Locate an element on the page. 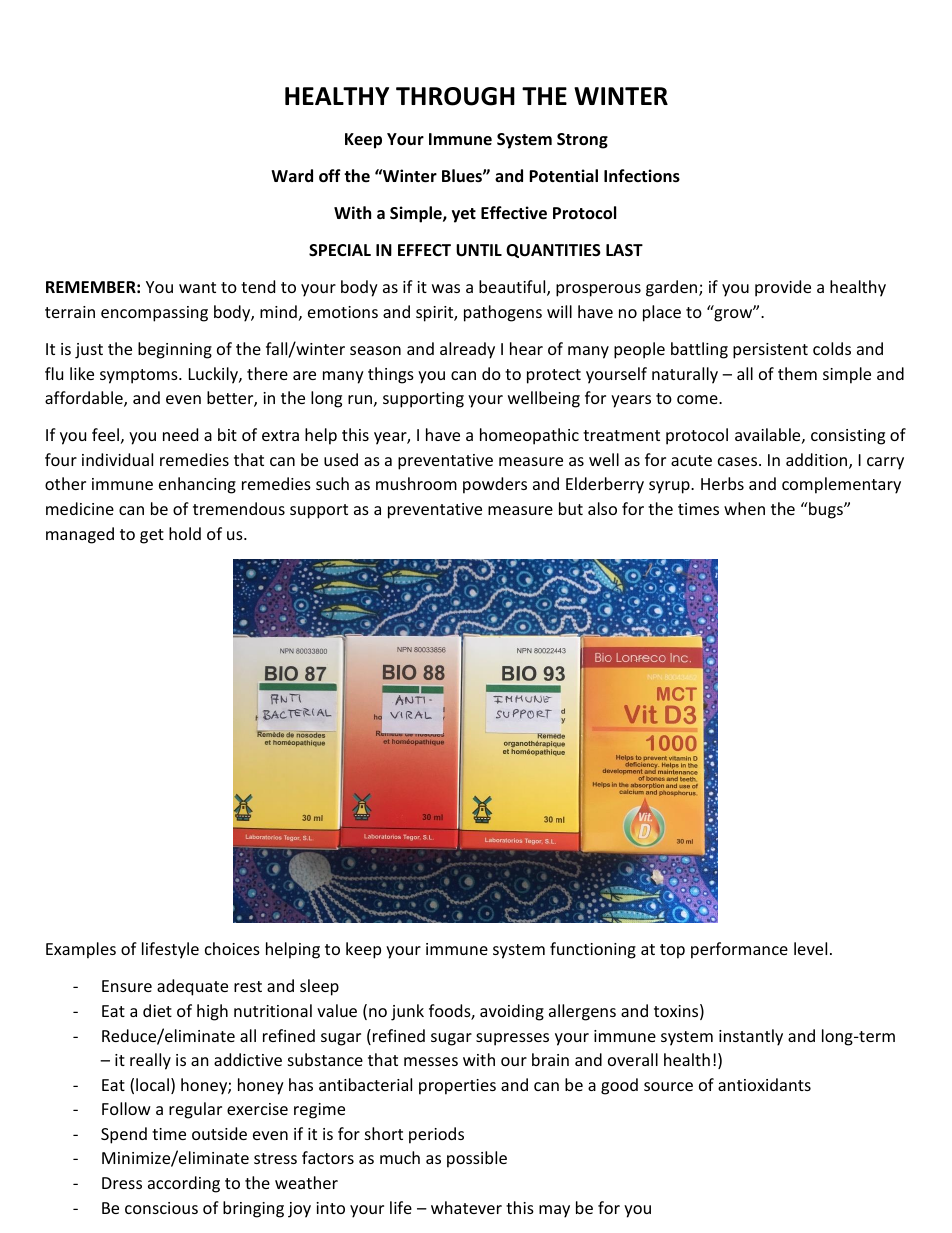  Examples is located at coordinates (81, 950).
